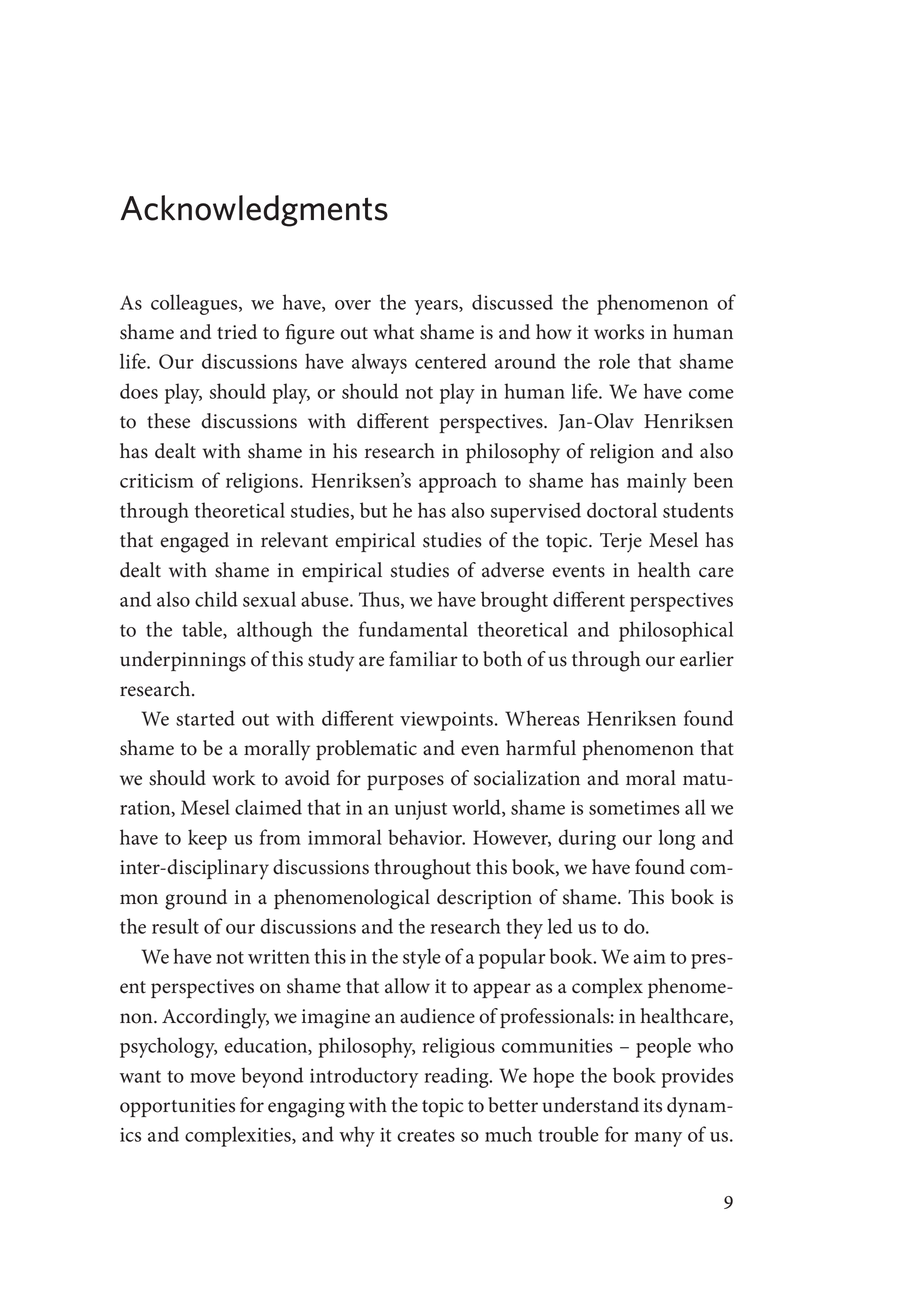 The width and height of the image is (924, 1305). Describe the element at coordinates (653, 1105) in the image. I see `its` at that location.
